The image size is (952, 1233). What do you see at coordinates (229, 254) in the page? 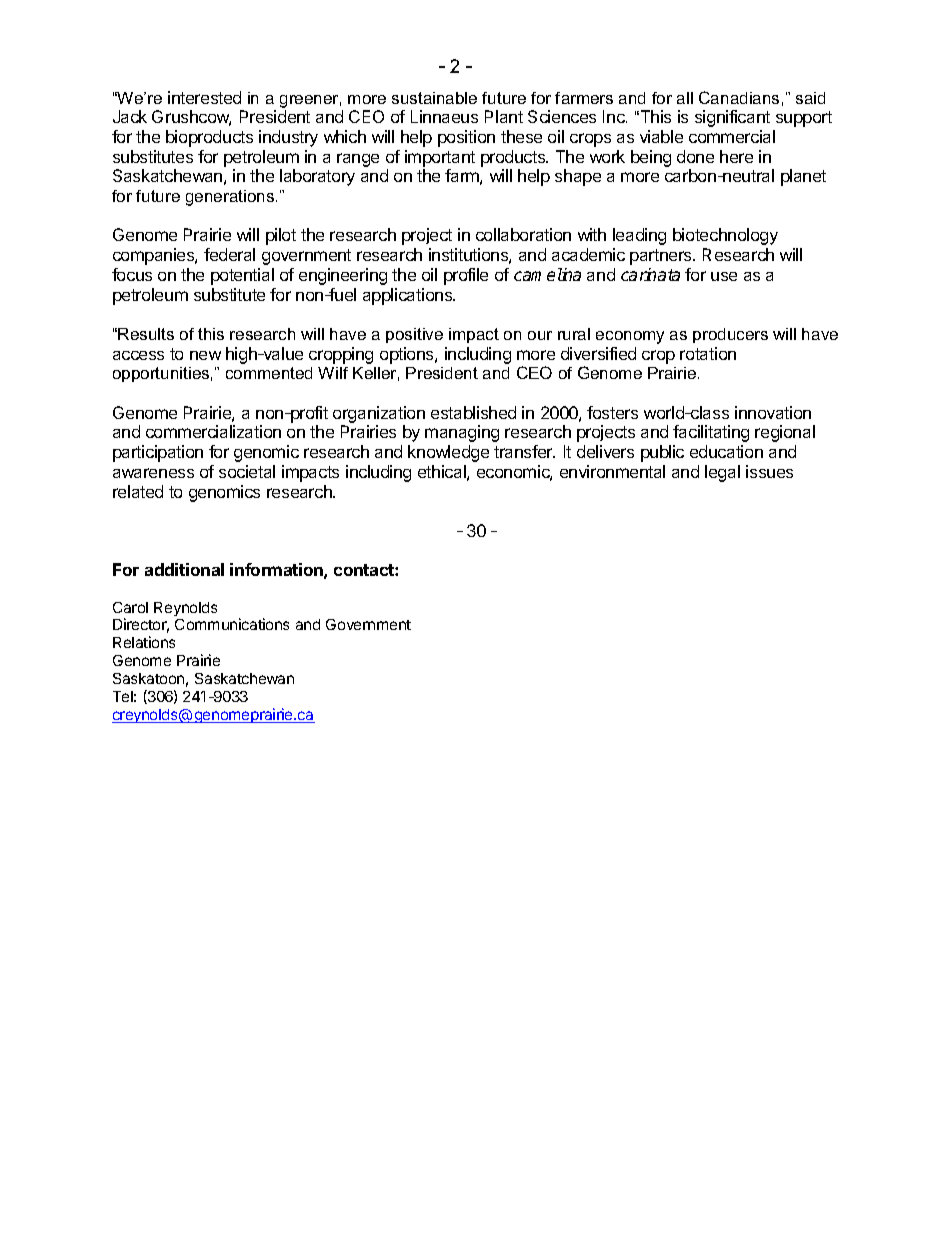
I see `federal` at bounding box center [229, 254].
